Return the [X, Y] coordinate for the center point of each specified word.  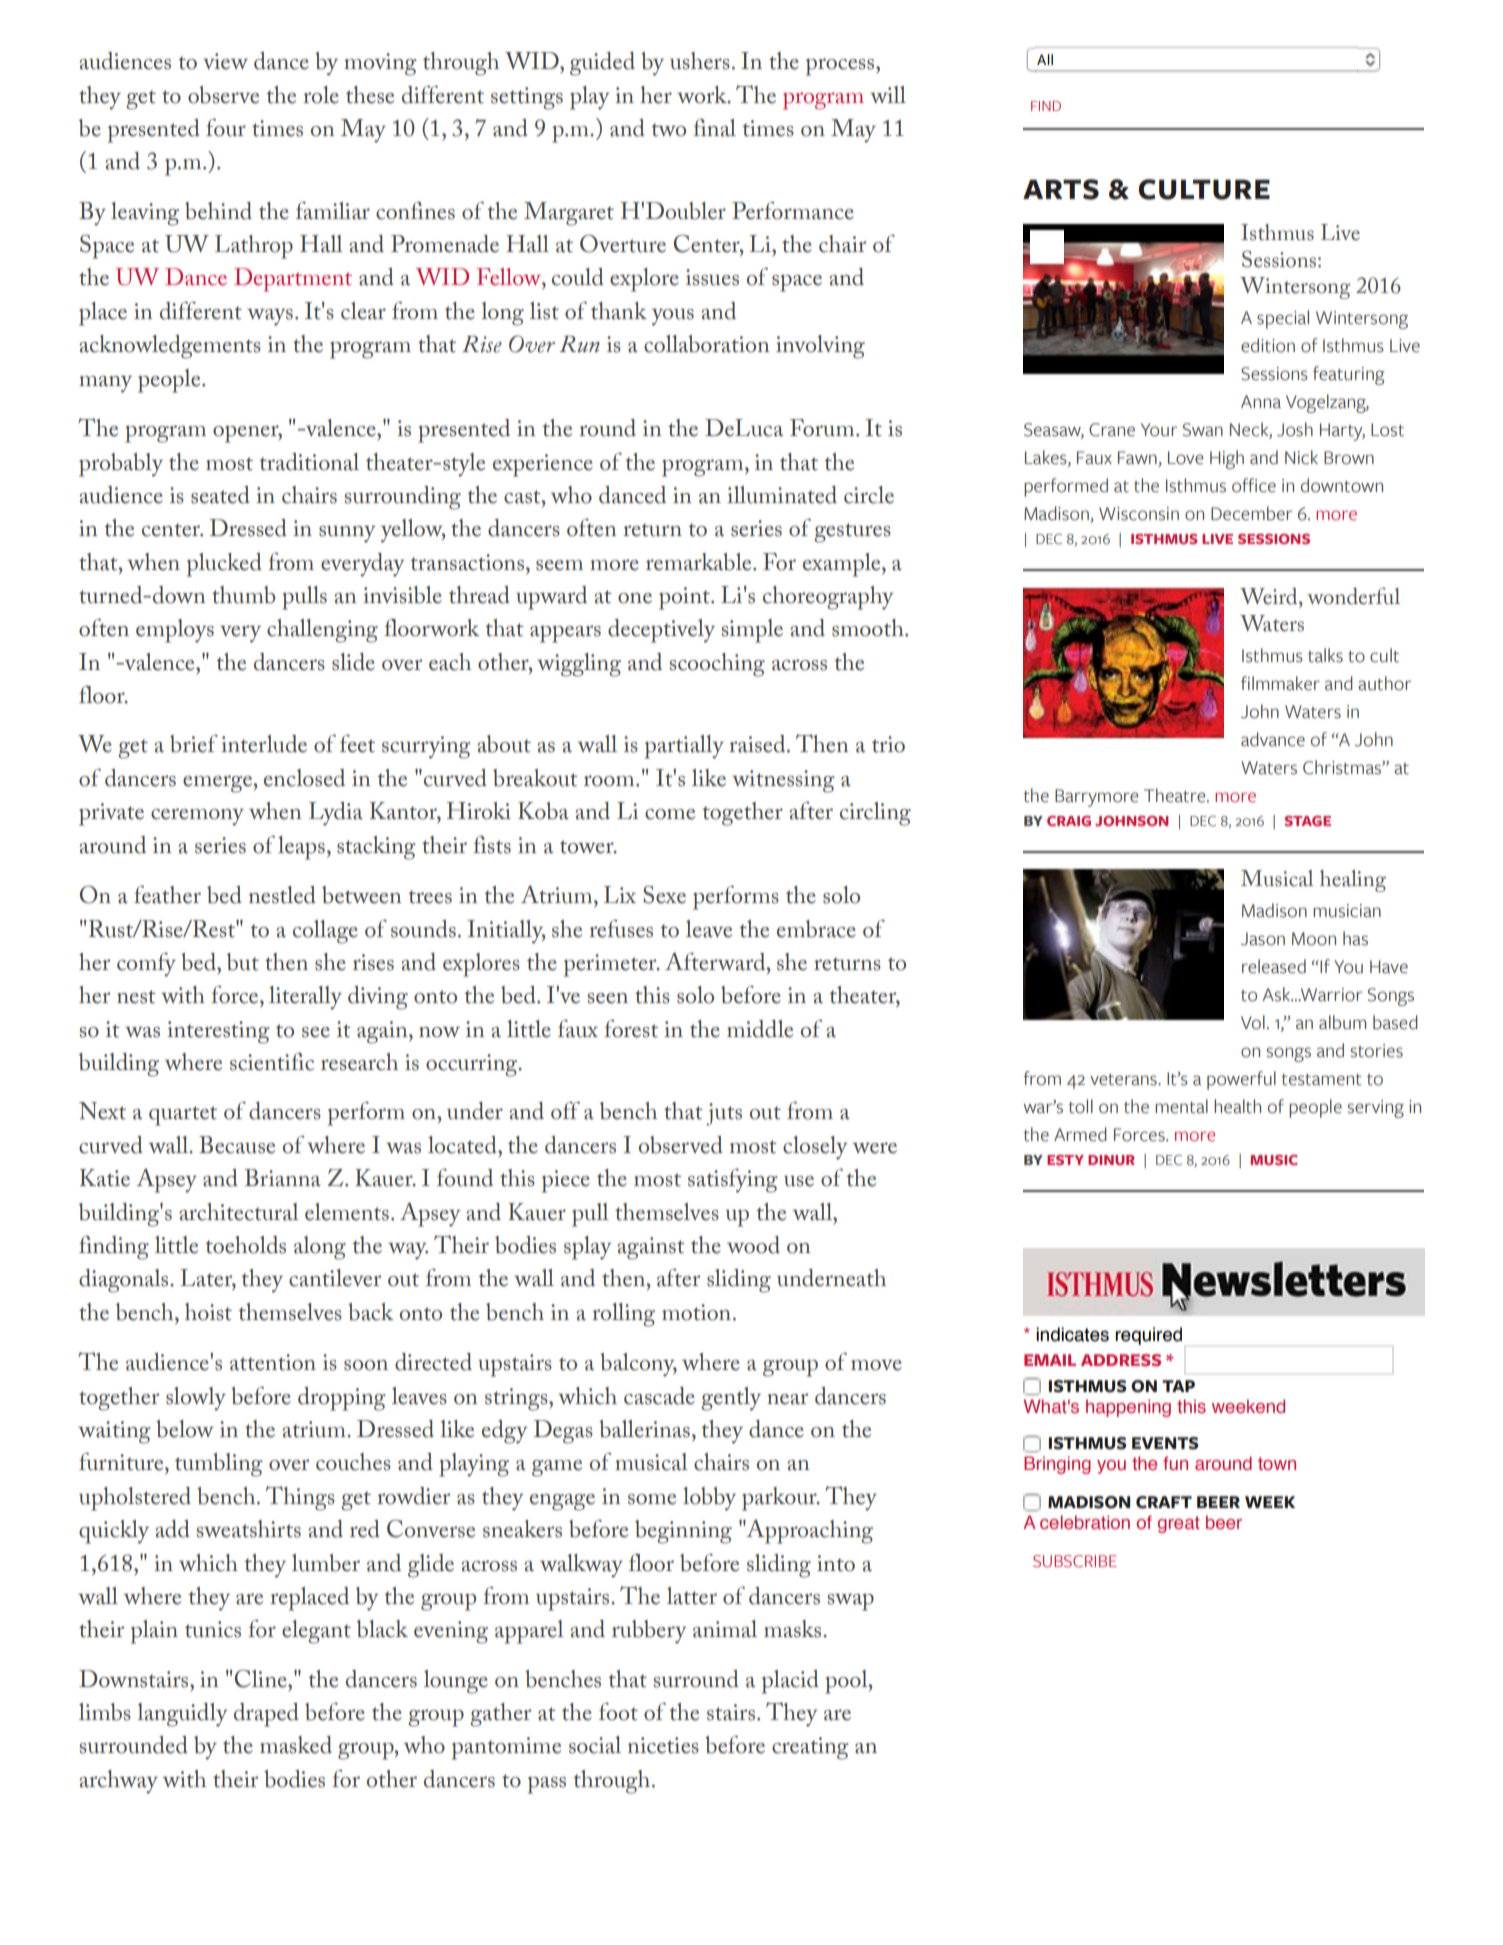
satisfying [733, 1180]
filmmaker [1280, 683]
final [714, 128]
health [1237, 1106]
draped [266, 1715]
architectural [239, 1212]
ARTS [1061, 189]
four [226, 128]
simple [752, 631]
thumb [243, 595]
